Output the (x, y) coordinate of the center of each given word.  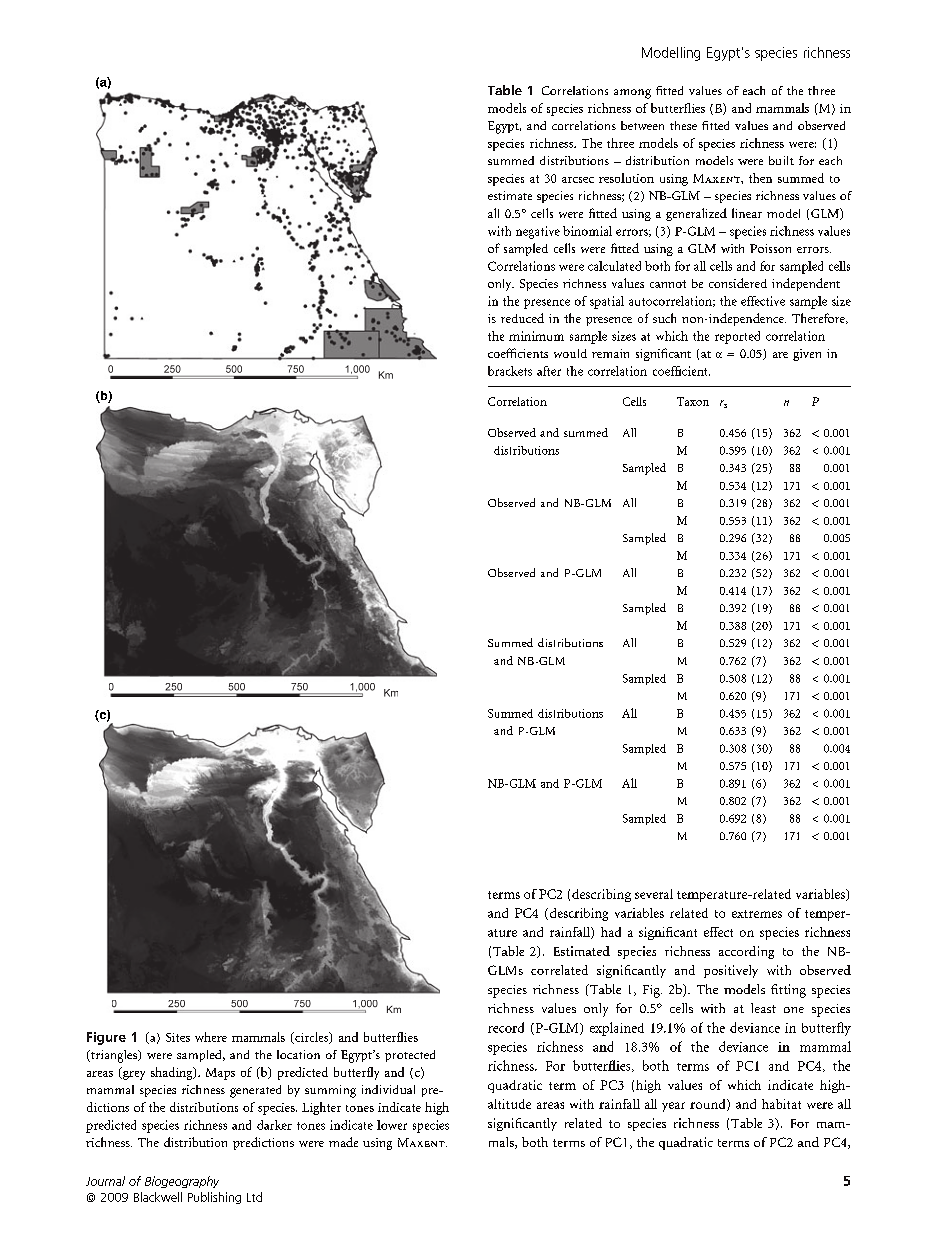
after (549, 371)
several (654, 894)
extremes (757, 914)
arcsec (578, 180)
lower (392, 1125)
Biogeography (182, 1182)
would (570, 353)
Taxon (693, 401)
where (211, 1037)
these (683, 125)
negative (538, 232)
